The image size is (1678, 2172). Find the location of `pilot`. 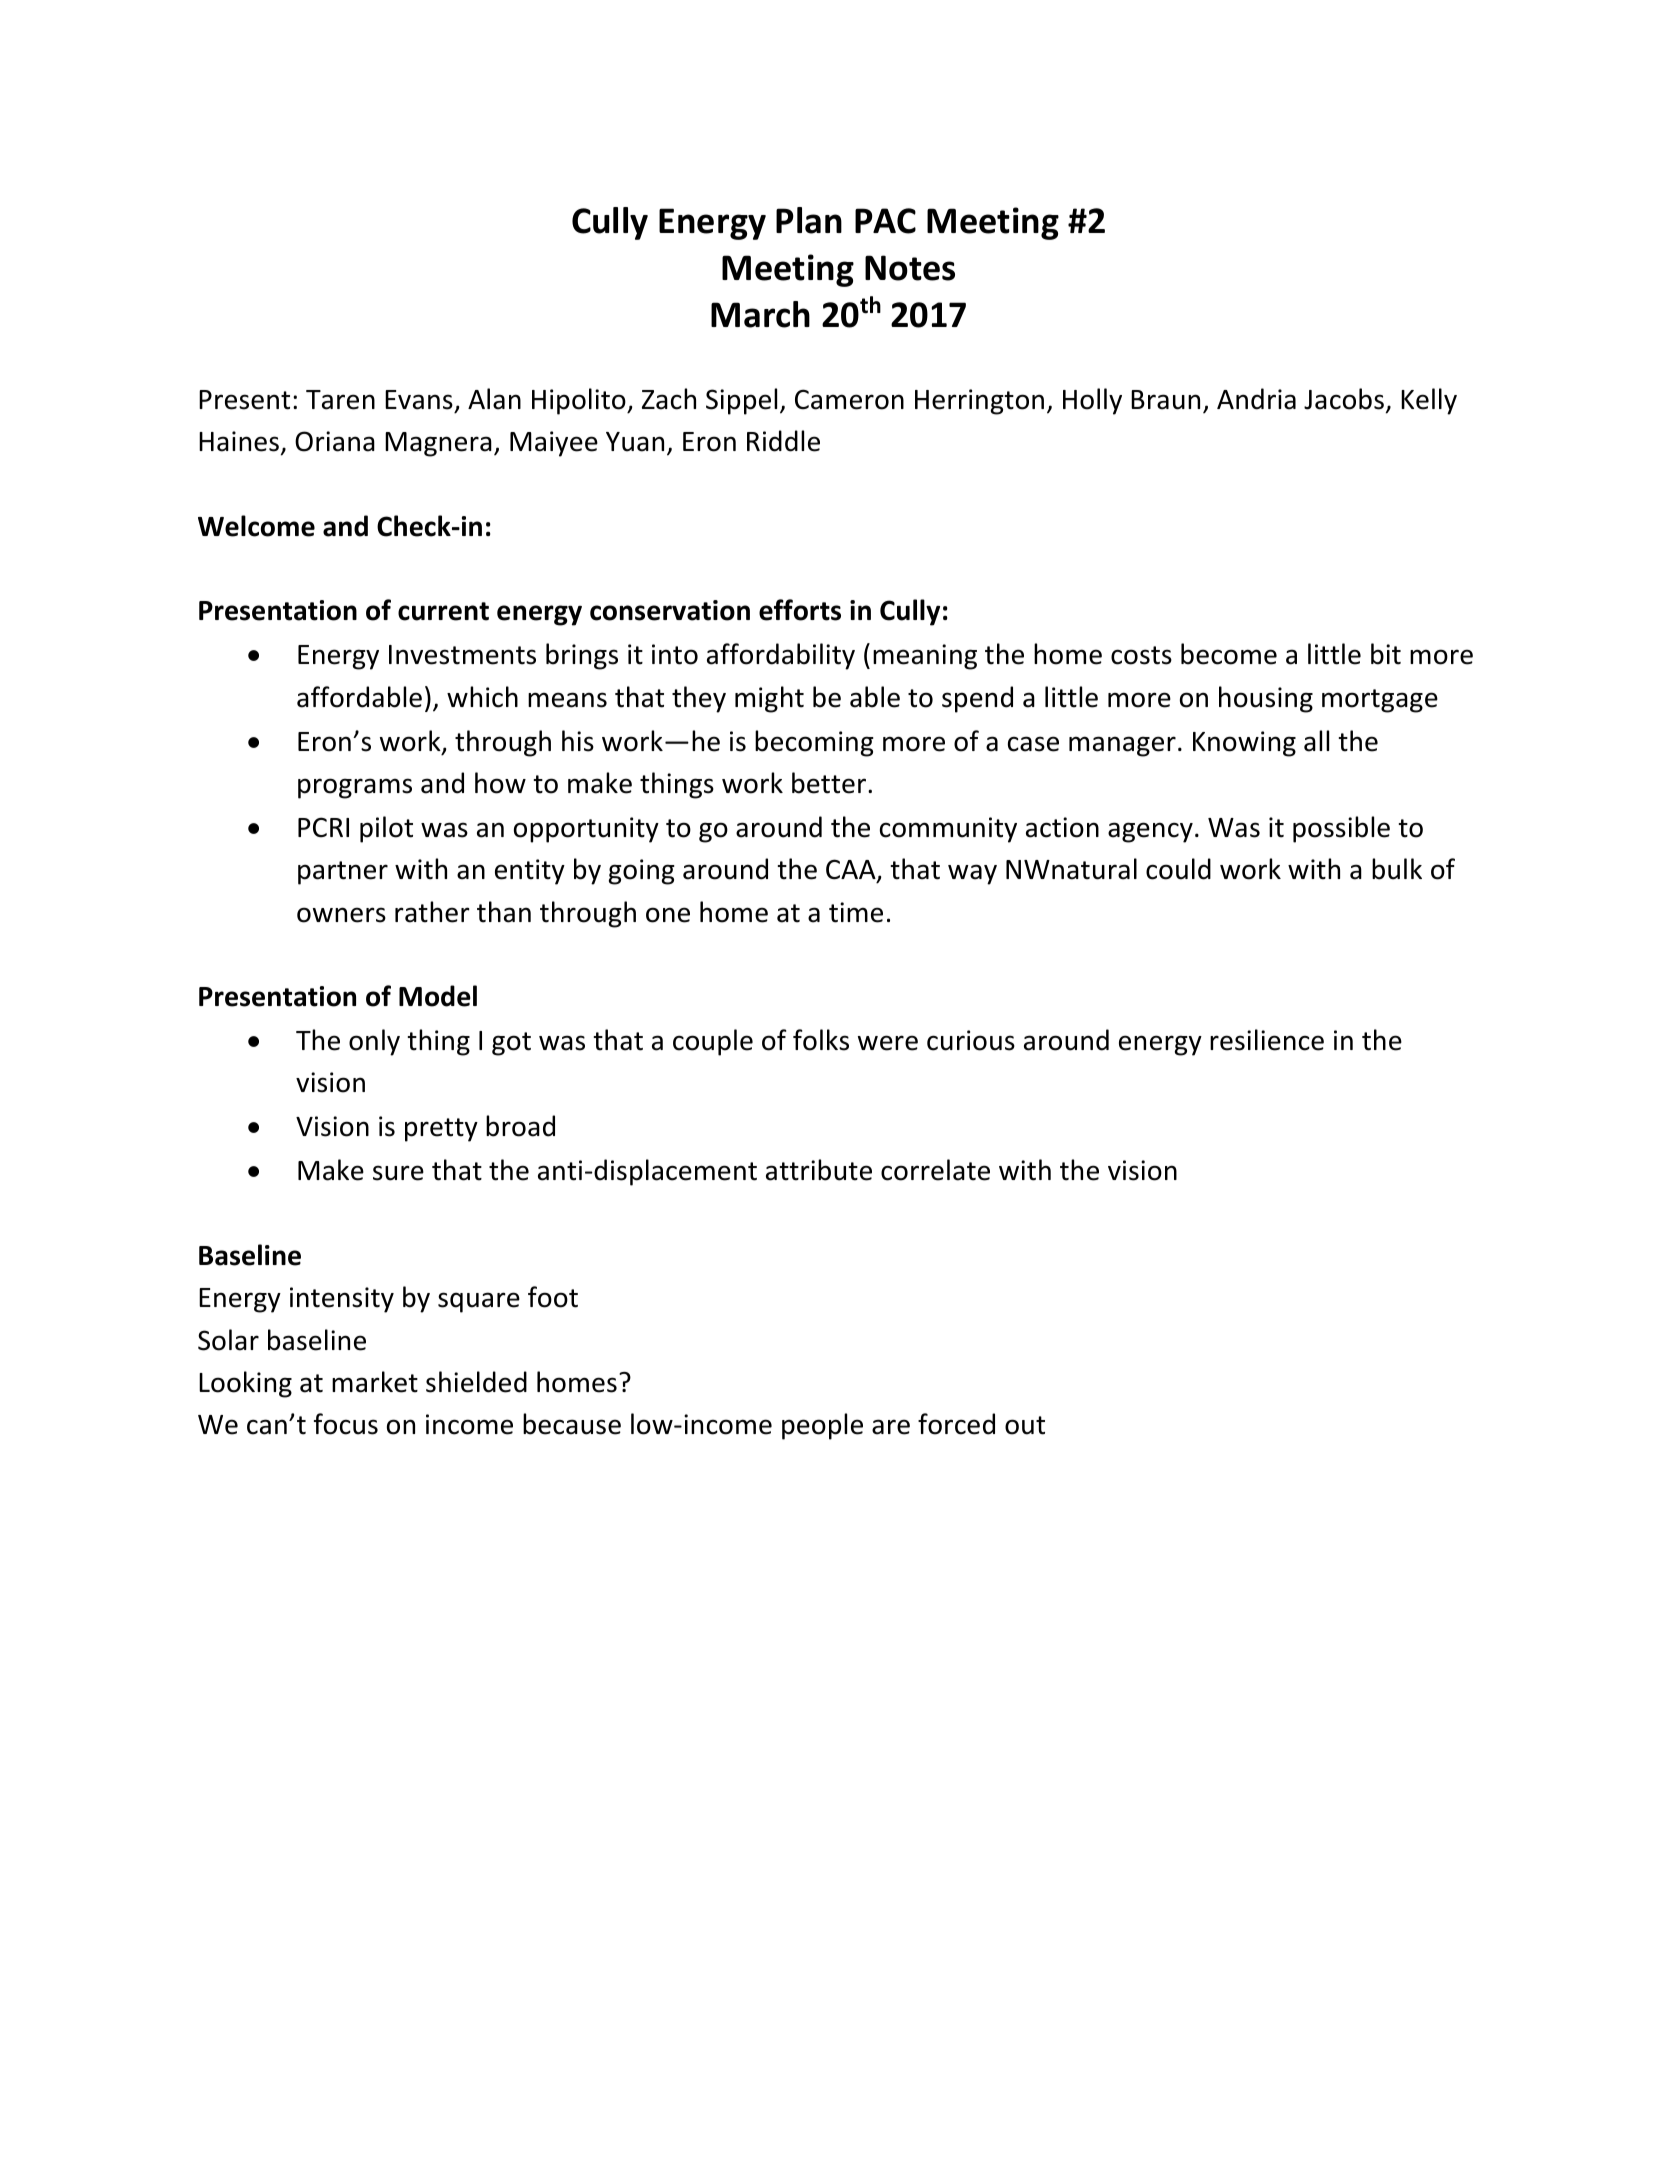

pilot is located at coordinates (386, 829).
